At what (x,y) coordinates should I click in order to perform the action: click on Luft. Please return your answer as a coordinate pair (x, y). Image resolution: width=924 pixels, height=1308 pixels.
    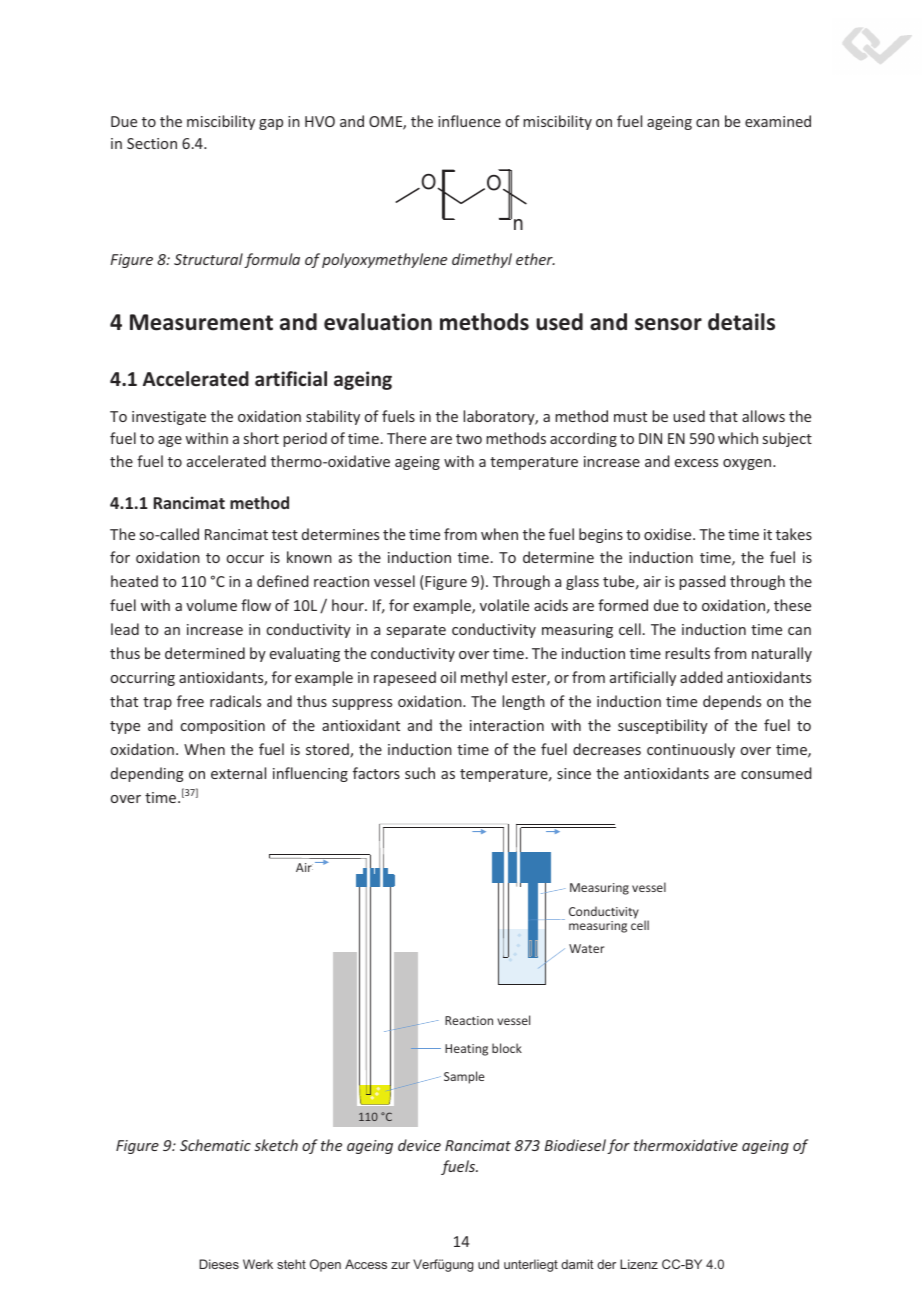
    Looking at the image, I should click on (304, 867).
